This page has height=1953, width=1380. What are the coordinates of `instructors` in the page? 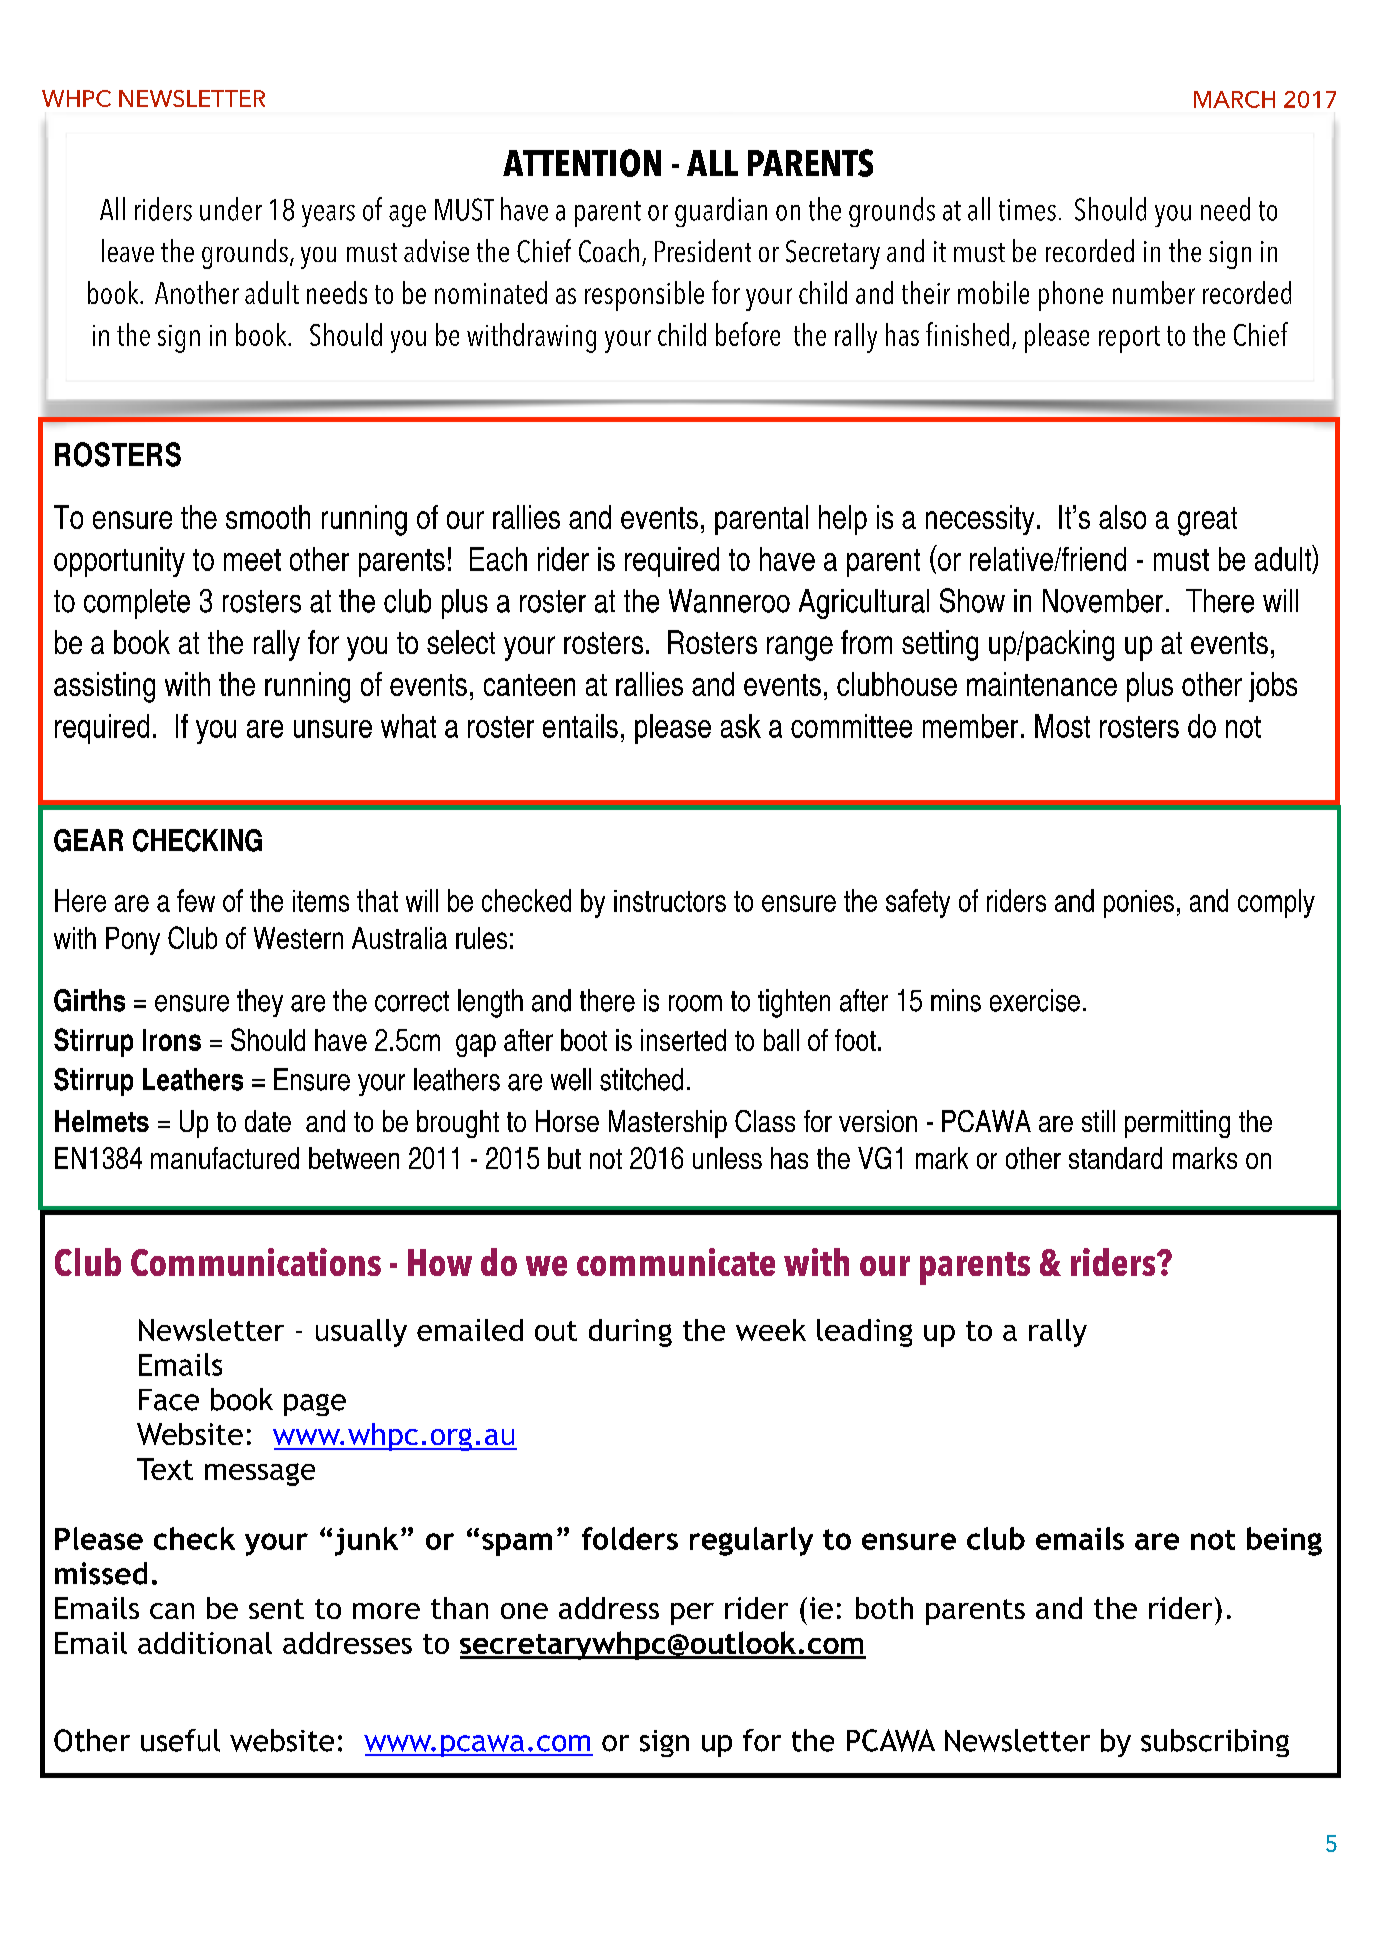 It's located at (670, 901).
